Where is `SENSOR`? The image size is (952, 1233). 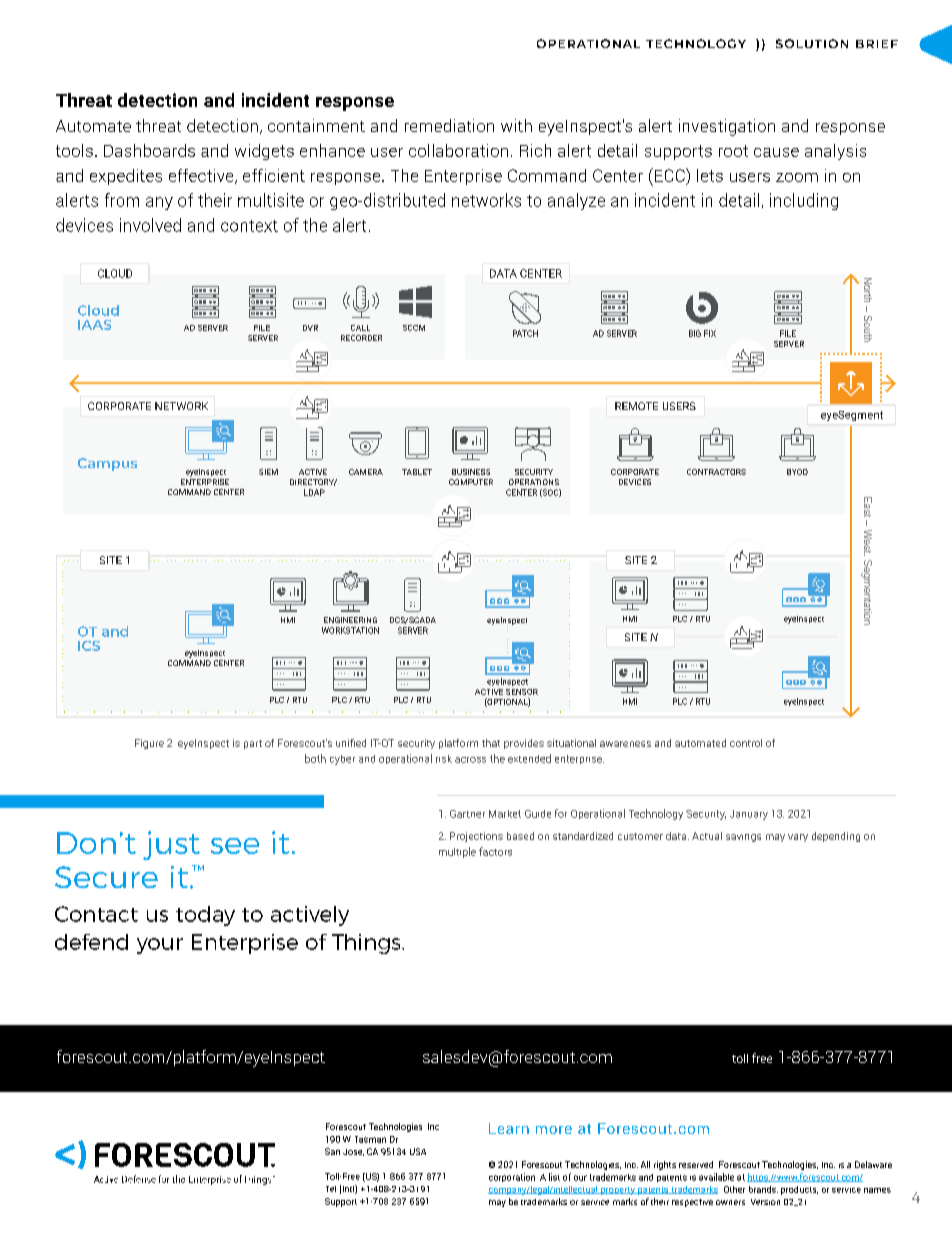 SENSOR is located at coordinates (522, 692).
